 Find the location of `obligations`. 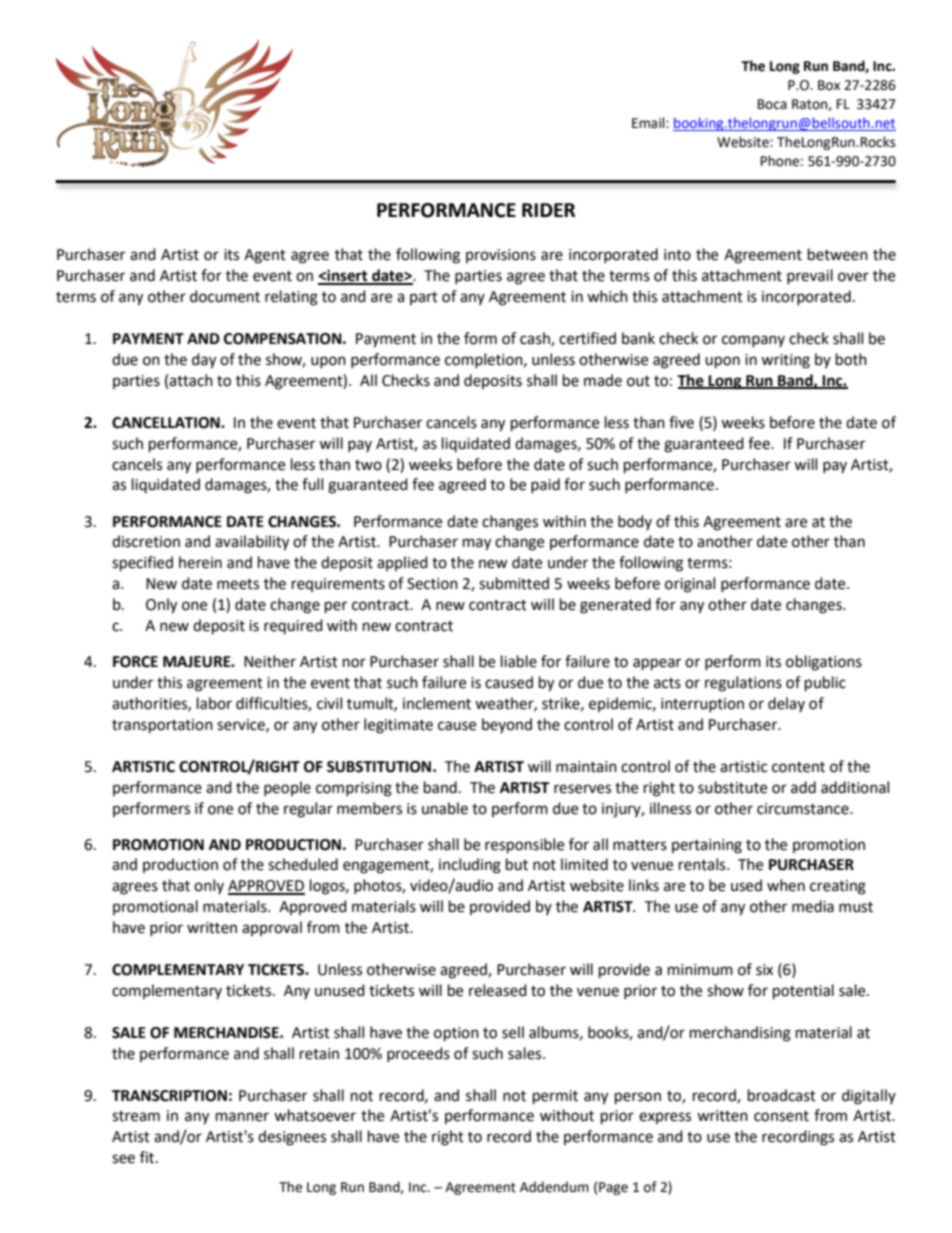

obligations is located at coordinates (824, 663).
